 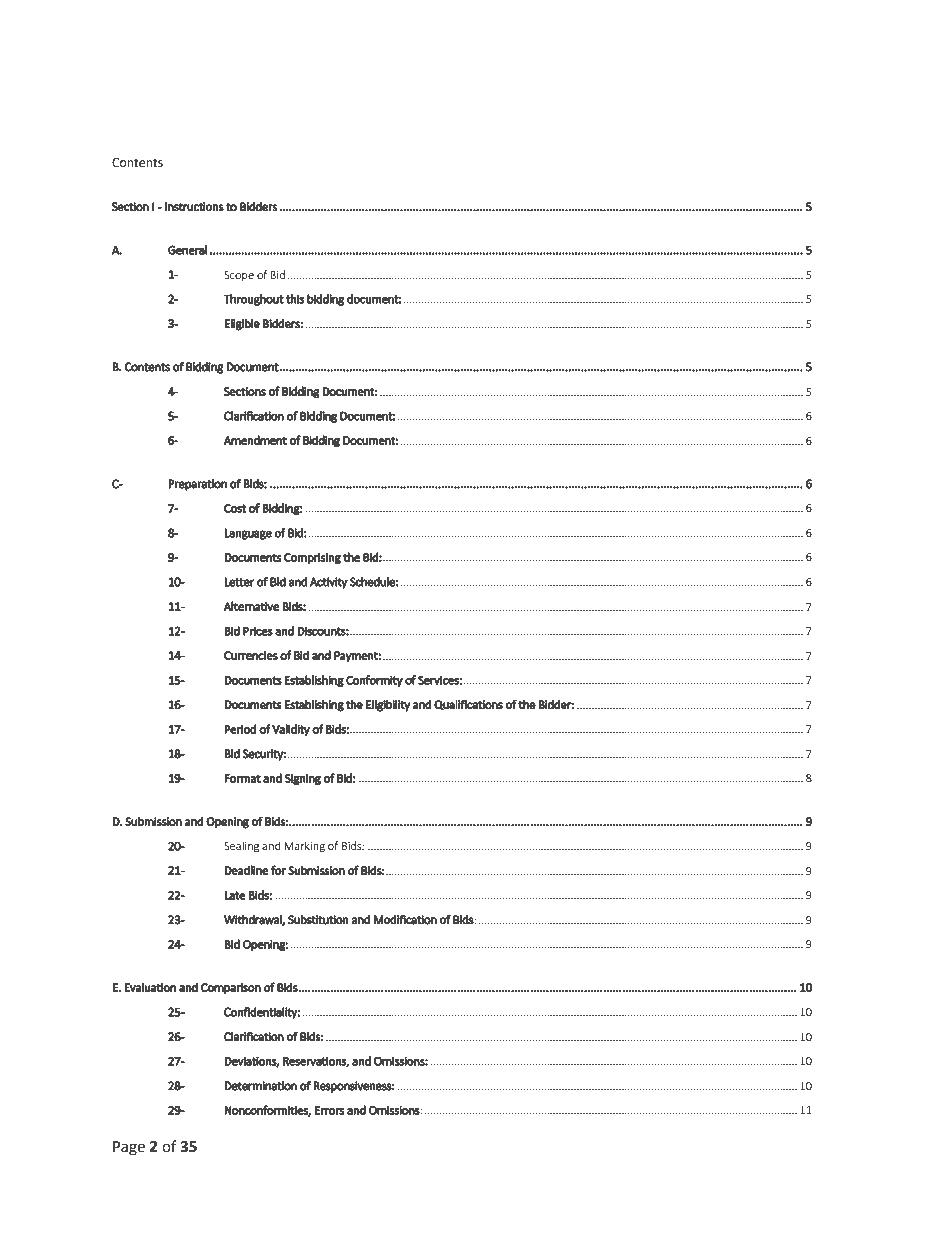 I want to click on Page, so click(x=129, y=1148).
